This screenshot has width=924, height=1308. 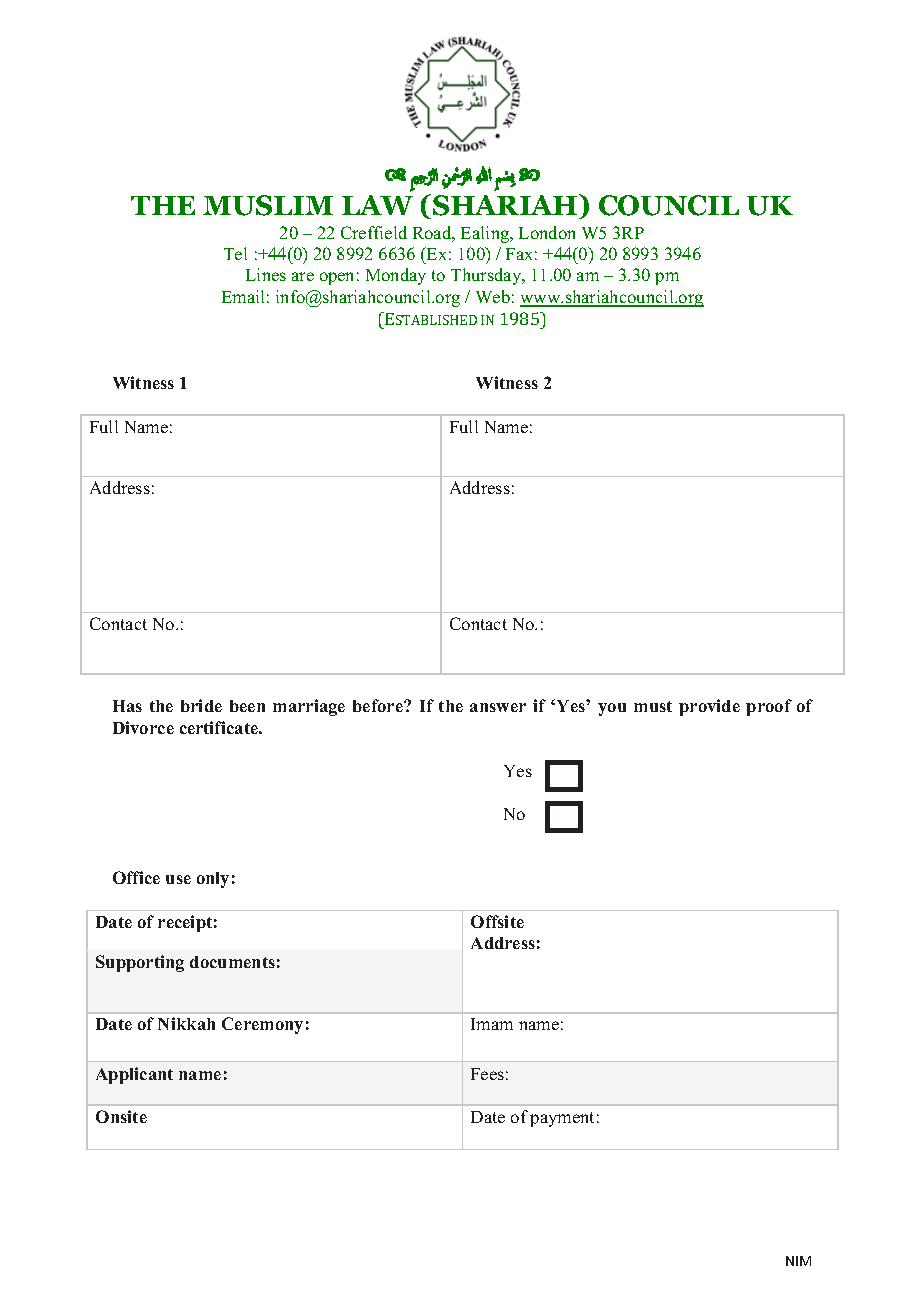 What do you see at coordinates (709, 707) in the screenshot?
I see `provide` at bounding box center [709, 707].
